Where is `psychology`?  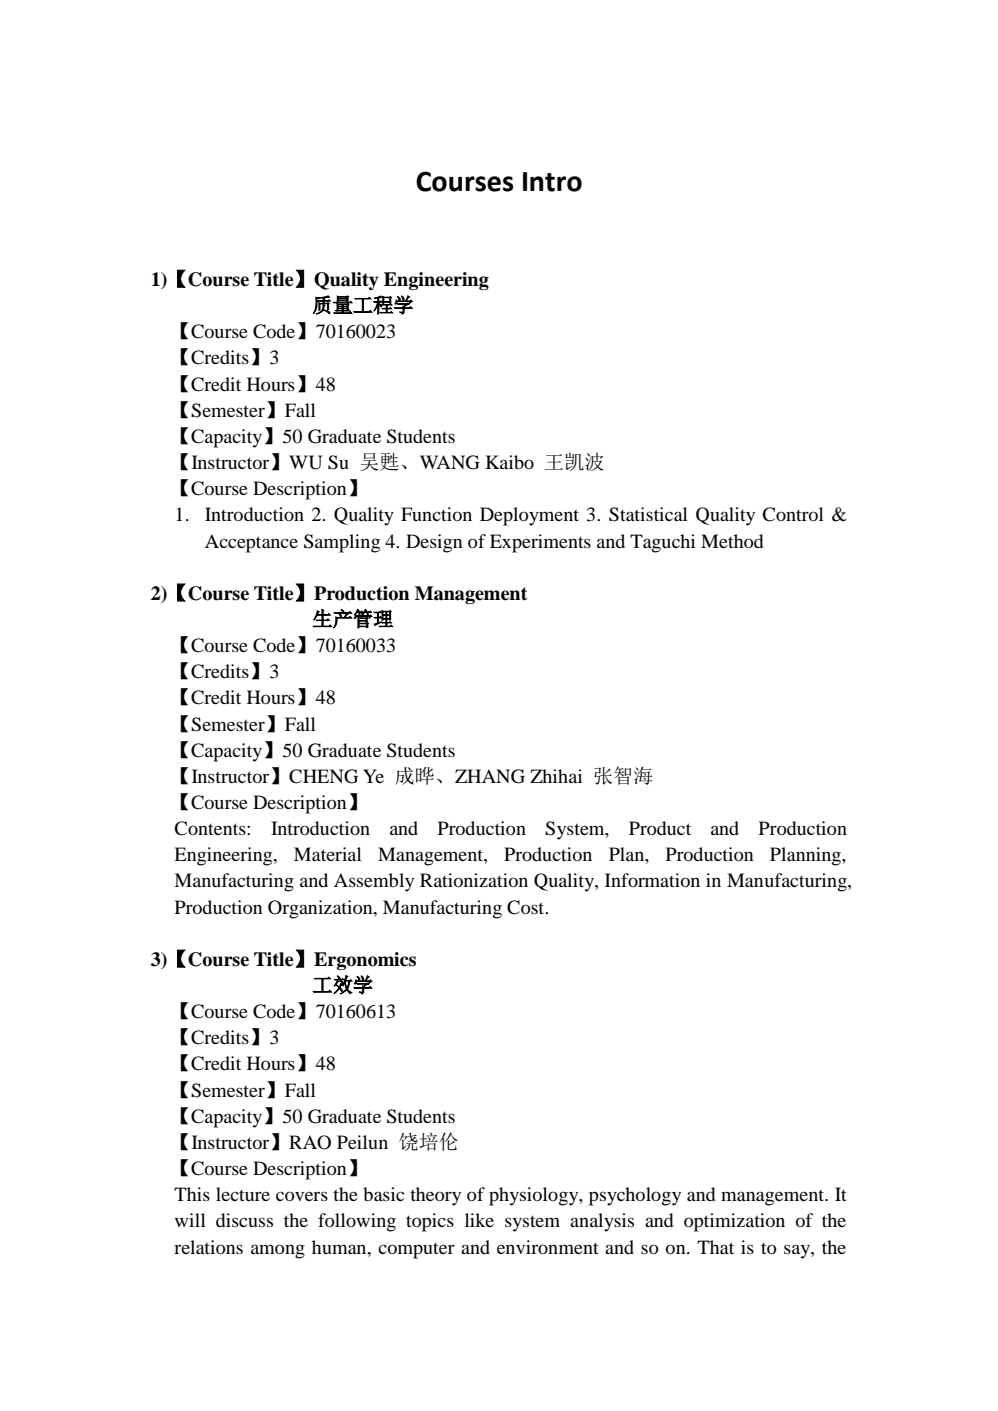
psychology is located at coordinates (635, 1196).
